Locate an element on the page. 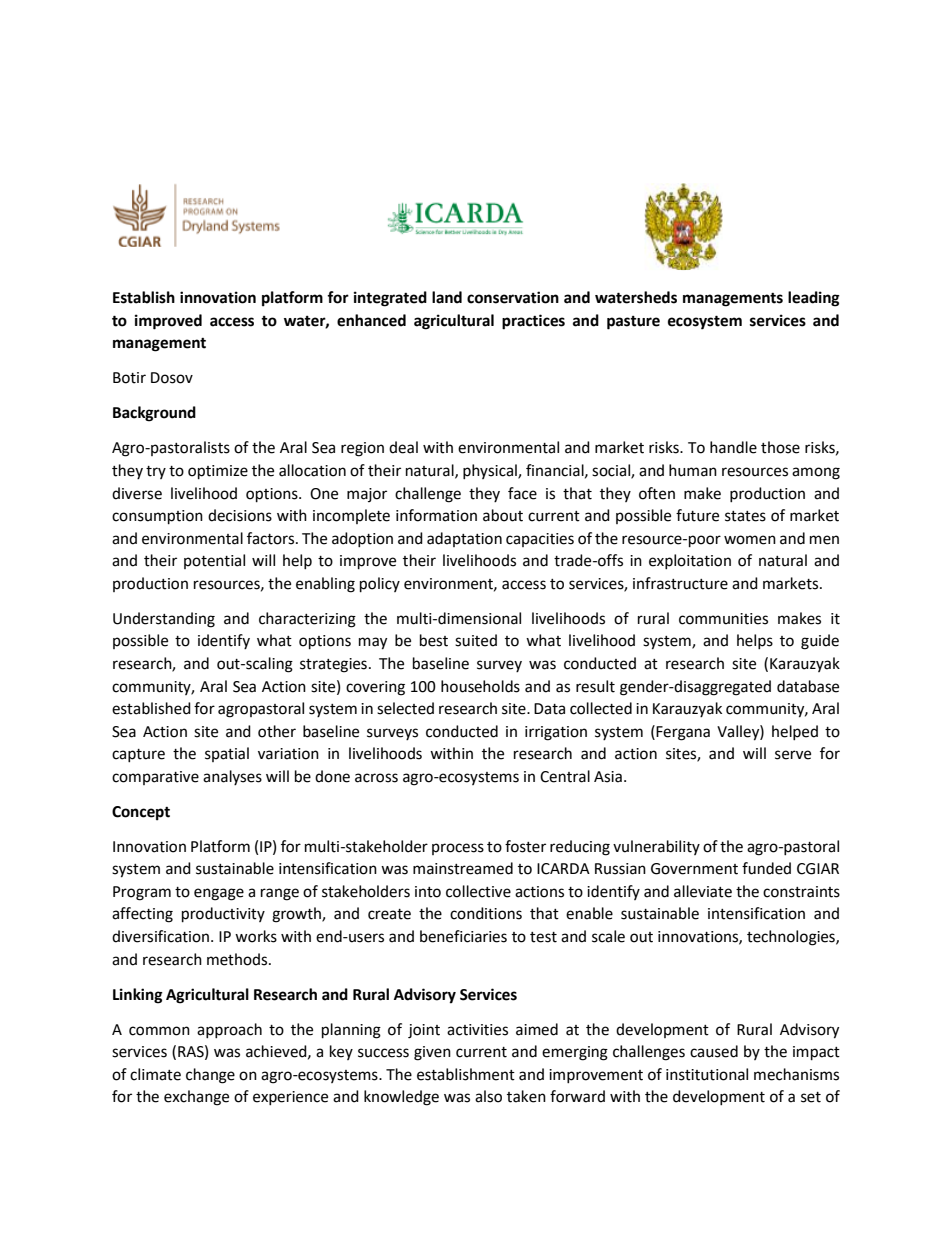 Image resolution: width=952 pixels, height=1233 pixels. collective is located at coordinates (478, 891).
